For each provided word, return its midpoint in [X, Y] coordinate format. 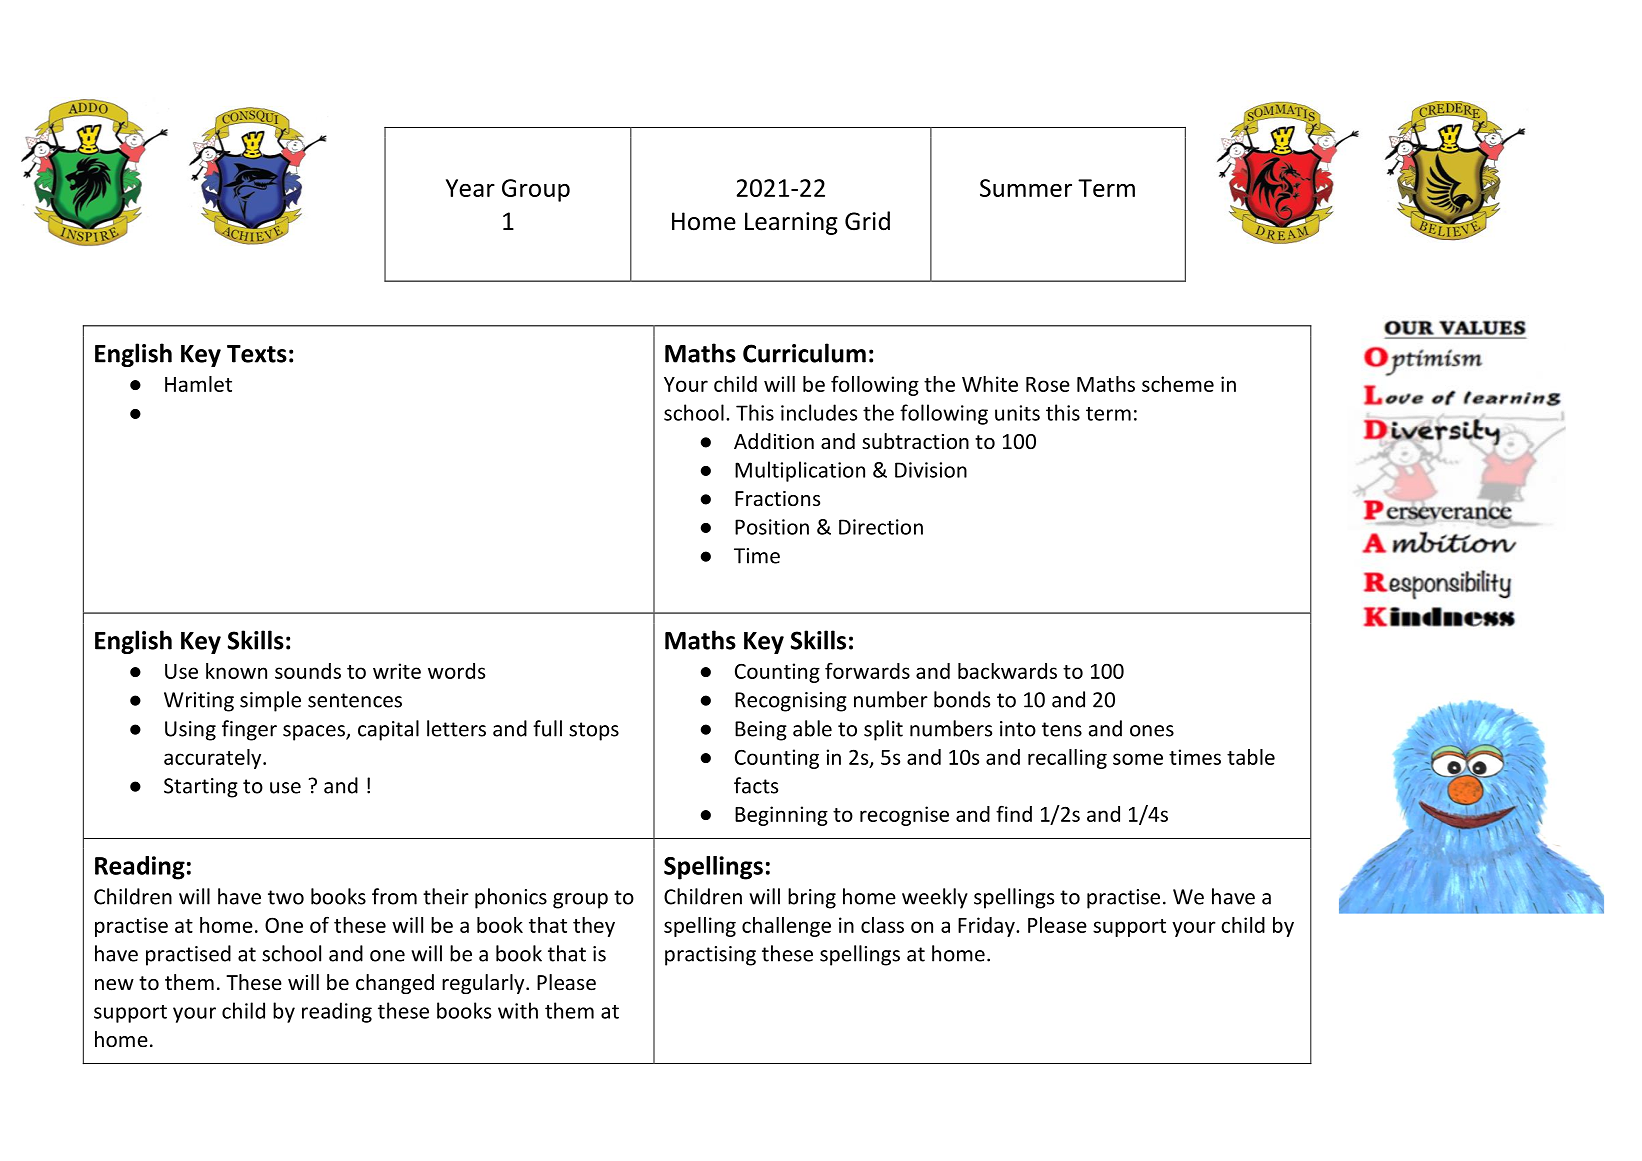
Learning [791, 223]
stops [594, 731]
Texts [257, 354]
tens [1062, 729]
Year [470, 188]
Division [931, 470]
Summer [1026, 188]
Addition [774, 441]
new [114, 985]
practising [710, 956]
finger [249, 730]
